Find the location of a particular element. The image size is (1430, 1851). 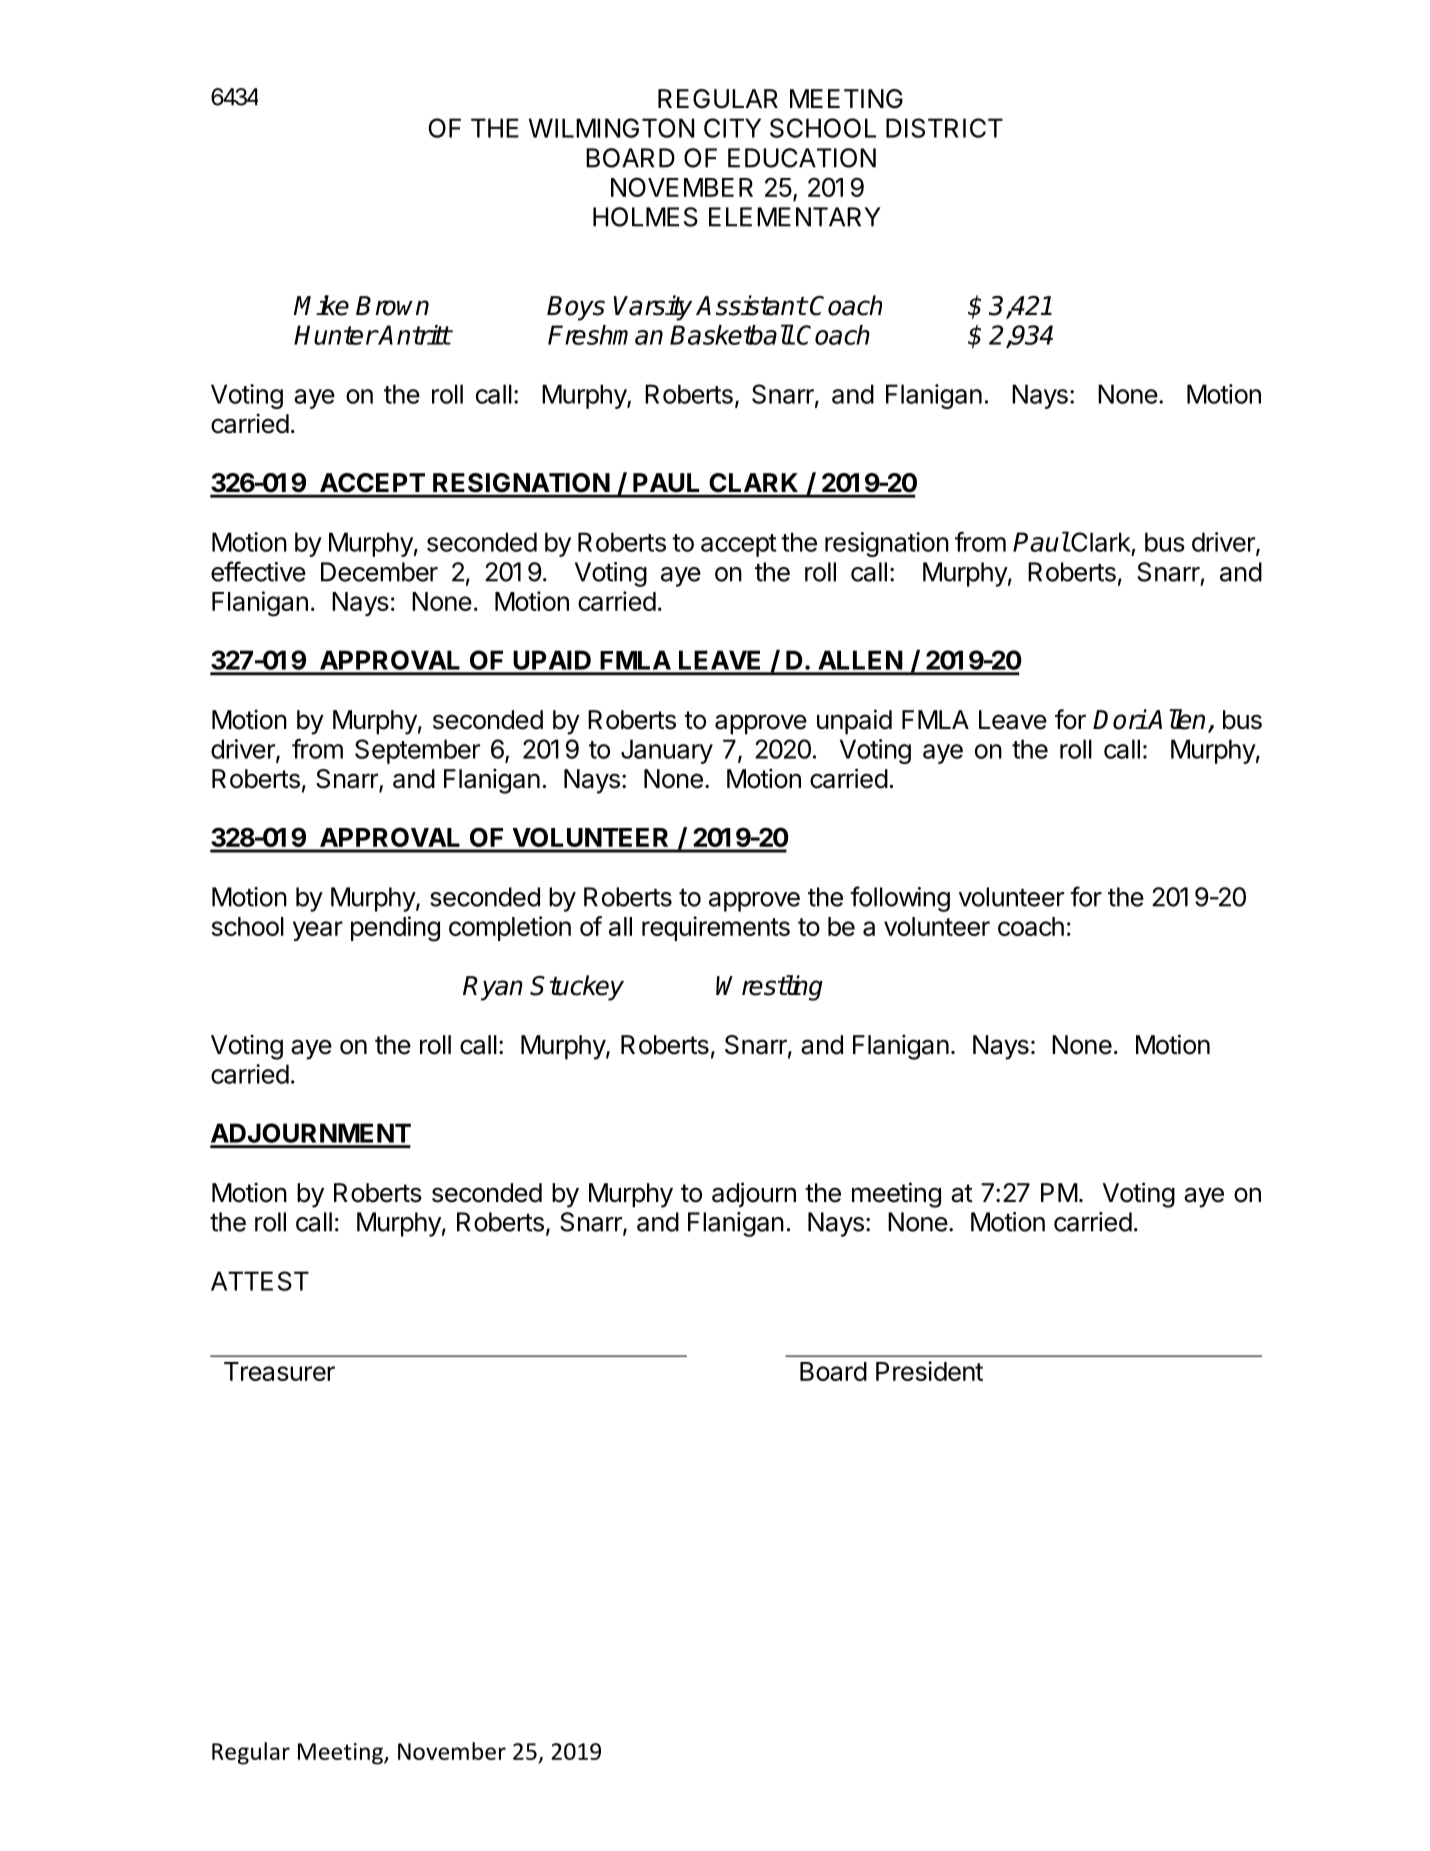

WILMINGTON is located at coordinates (611, 128).
